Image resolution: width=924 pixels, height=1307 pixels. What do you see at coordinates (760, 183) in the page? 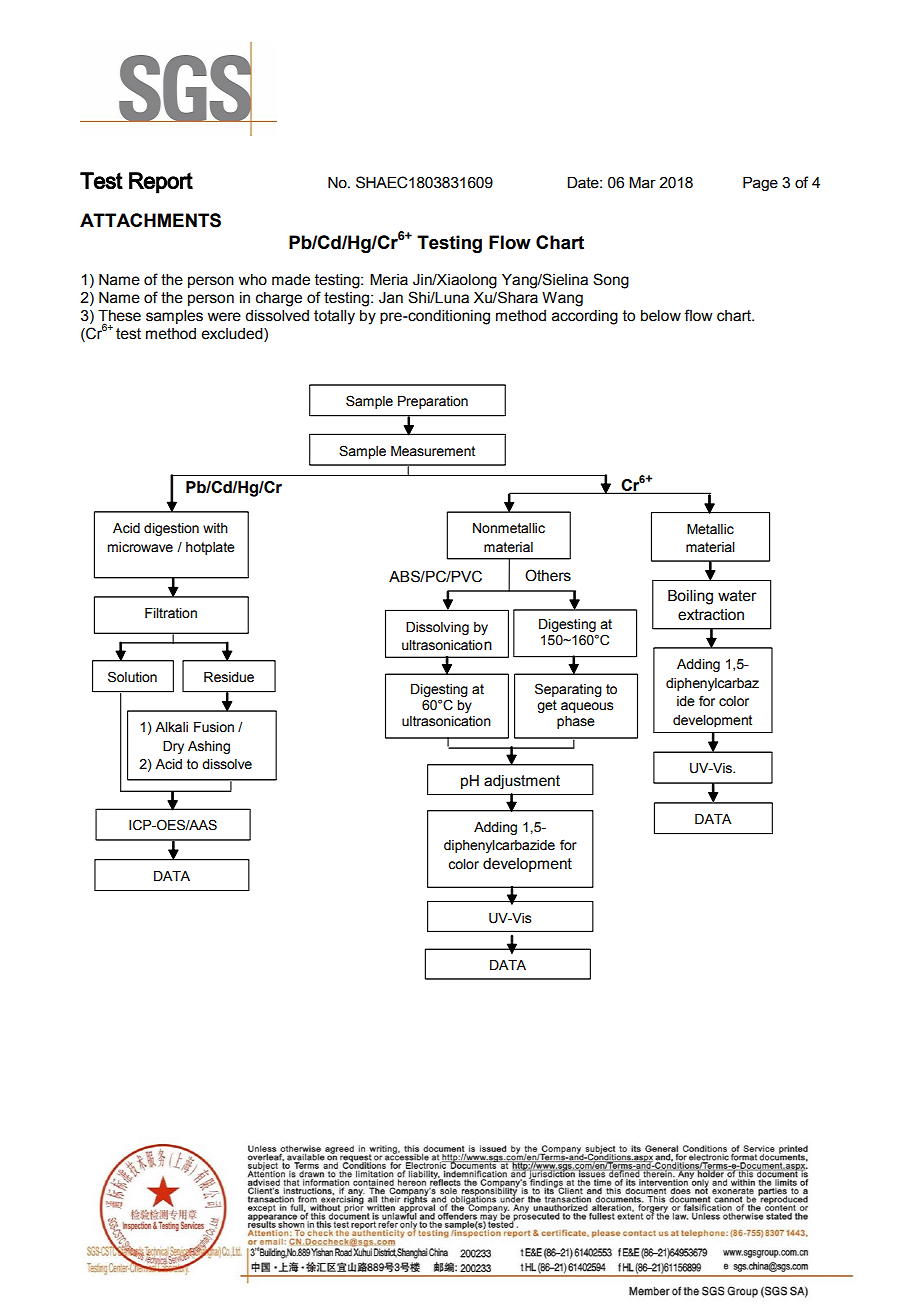
I see `Page` at bounding box center [760, 183].
